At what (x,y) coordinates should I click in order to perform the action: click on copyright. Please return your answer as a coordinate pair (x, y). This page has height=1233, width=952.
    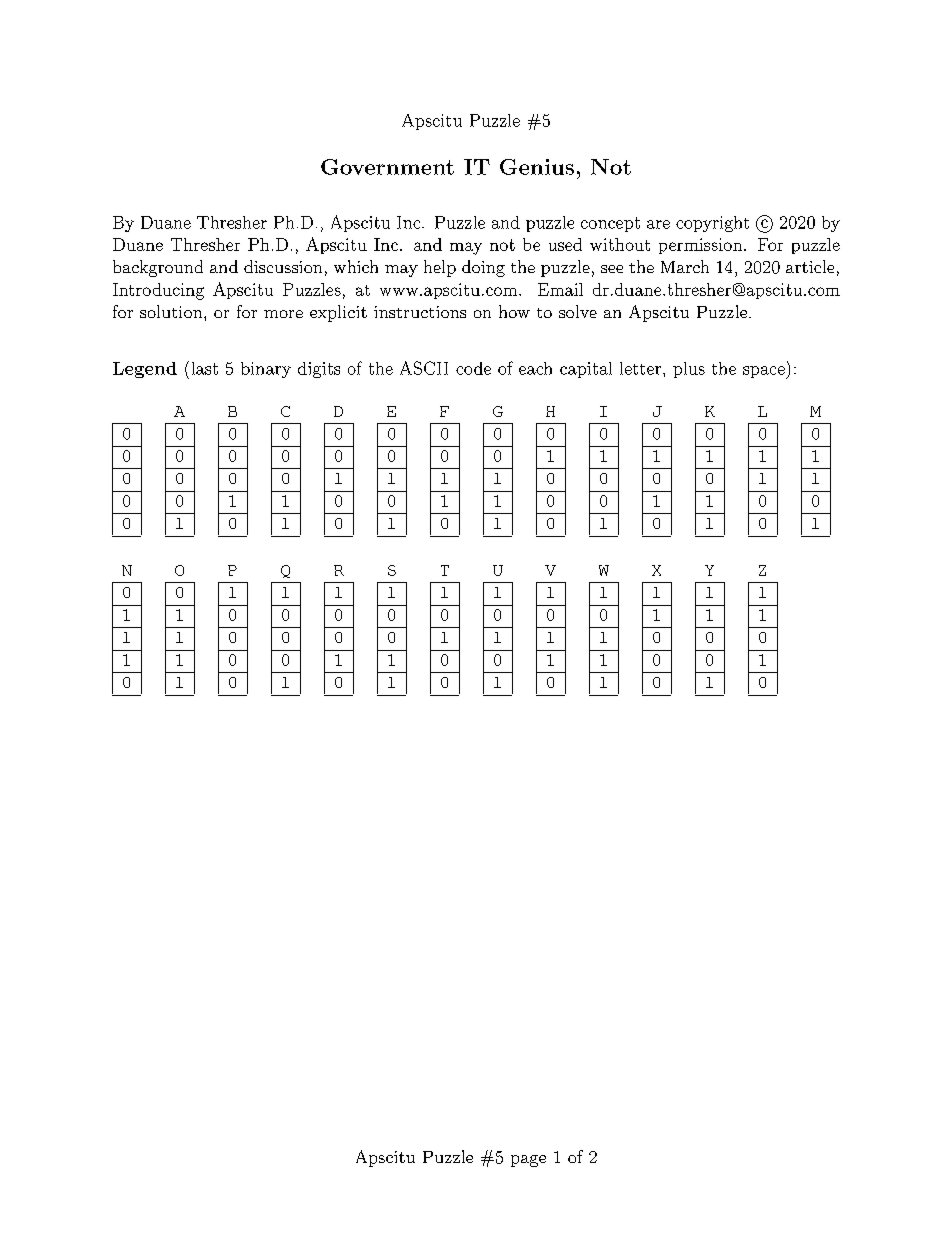
    Looking at the image, I should click on (712, 224).
